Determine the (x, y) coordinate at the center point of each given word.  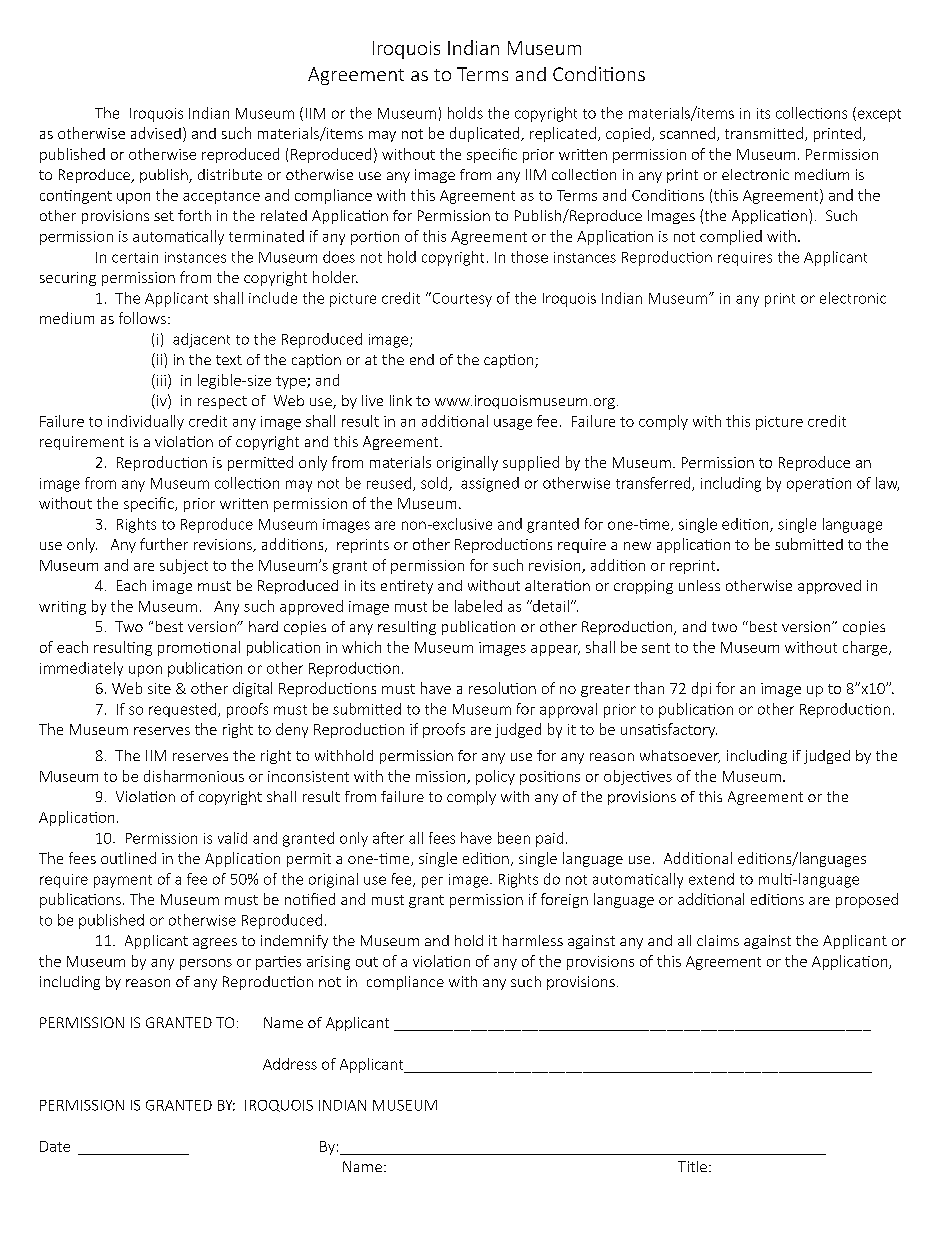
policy (495, 777)
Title (692, 1166)
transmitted (764, 133)
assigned (490, 484)
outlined (128, 858)
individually (146, 422)
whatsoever (680, 756)
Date (55, 1146)
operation (819, 485)
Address (290, 1064)
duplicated (486, 134)
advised (156, 133)
